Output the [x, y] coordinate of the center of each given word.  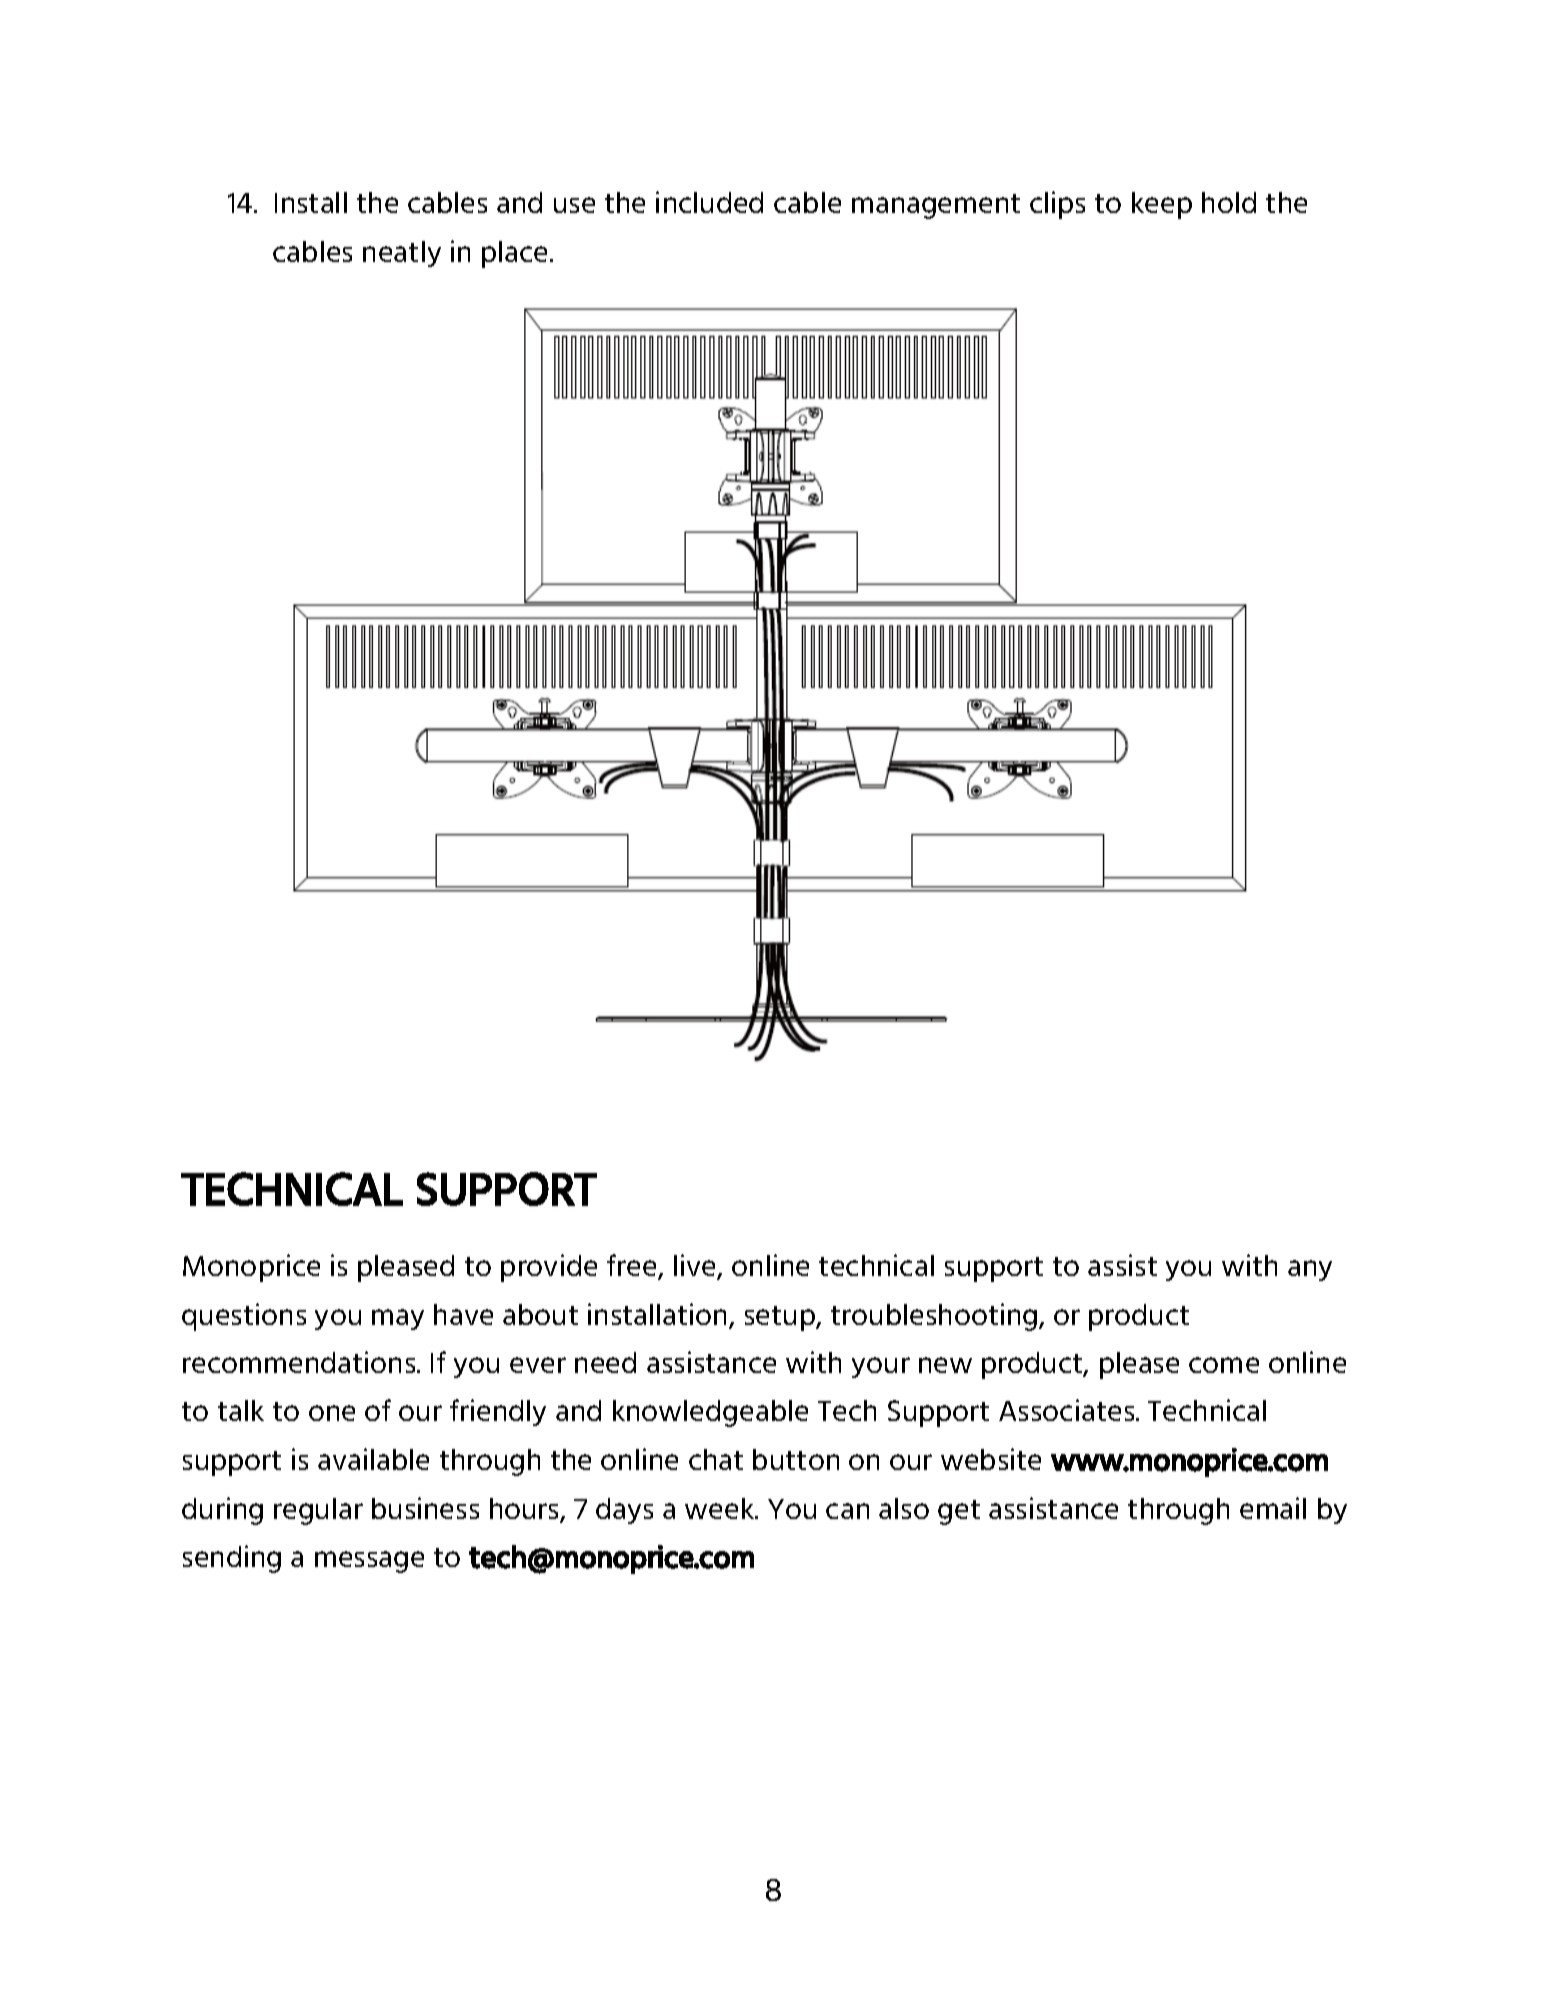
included [709, 202]
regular [318, 1511]
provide [549, 1268]
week [721, 1508]
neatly [402, 254]
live [696, 1266]
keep [1162, 205]
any [1310, 1270]
